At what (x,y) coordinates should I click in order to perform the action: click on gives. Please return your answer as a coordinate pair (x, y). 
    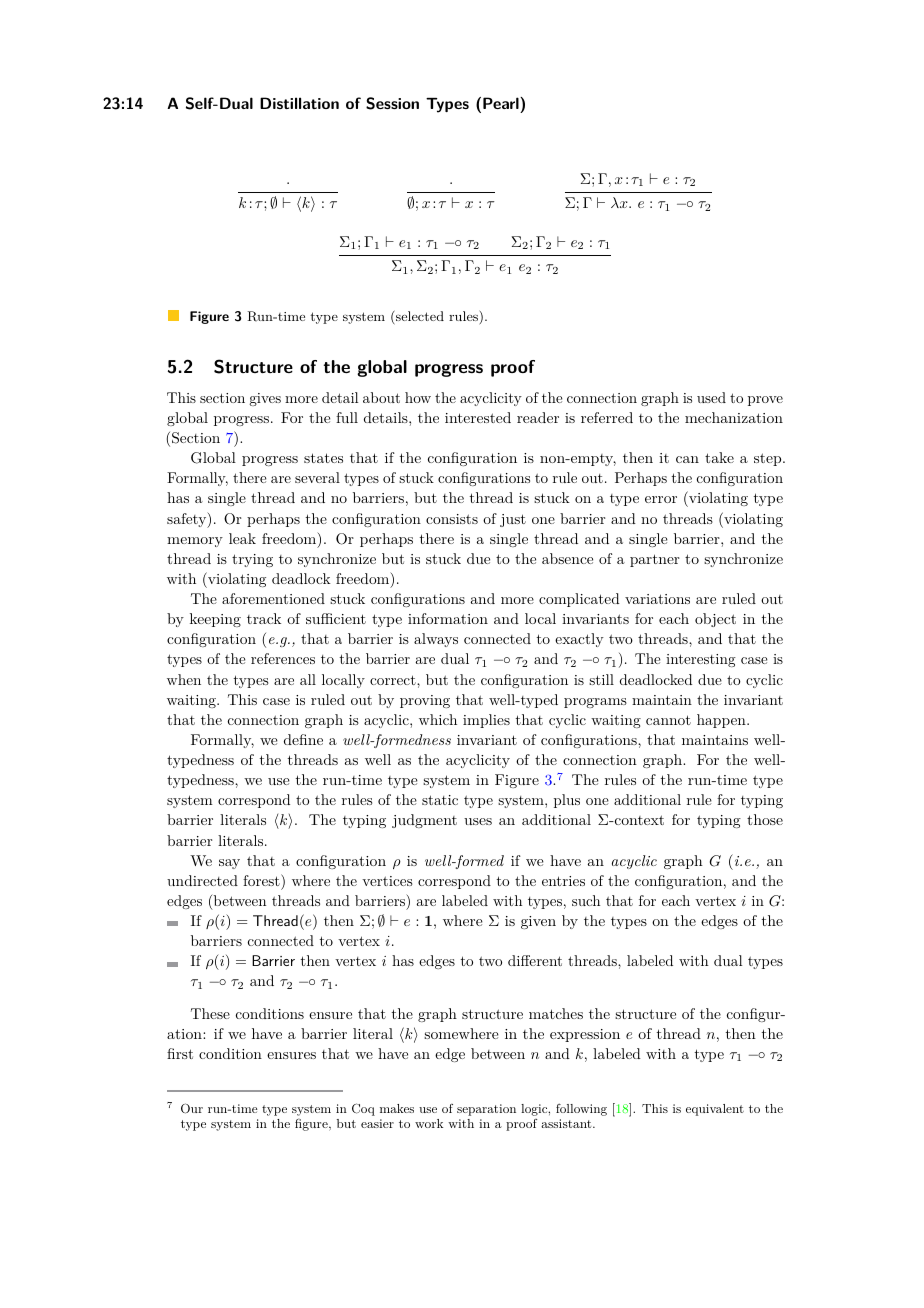
    Looking at the image, I should click on (265, 399).
